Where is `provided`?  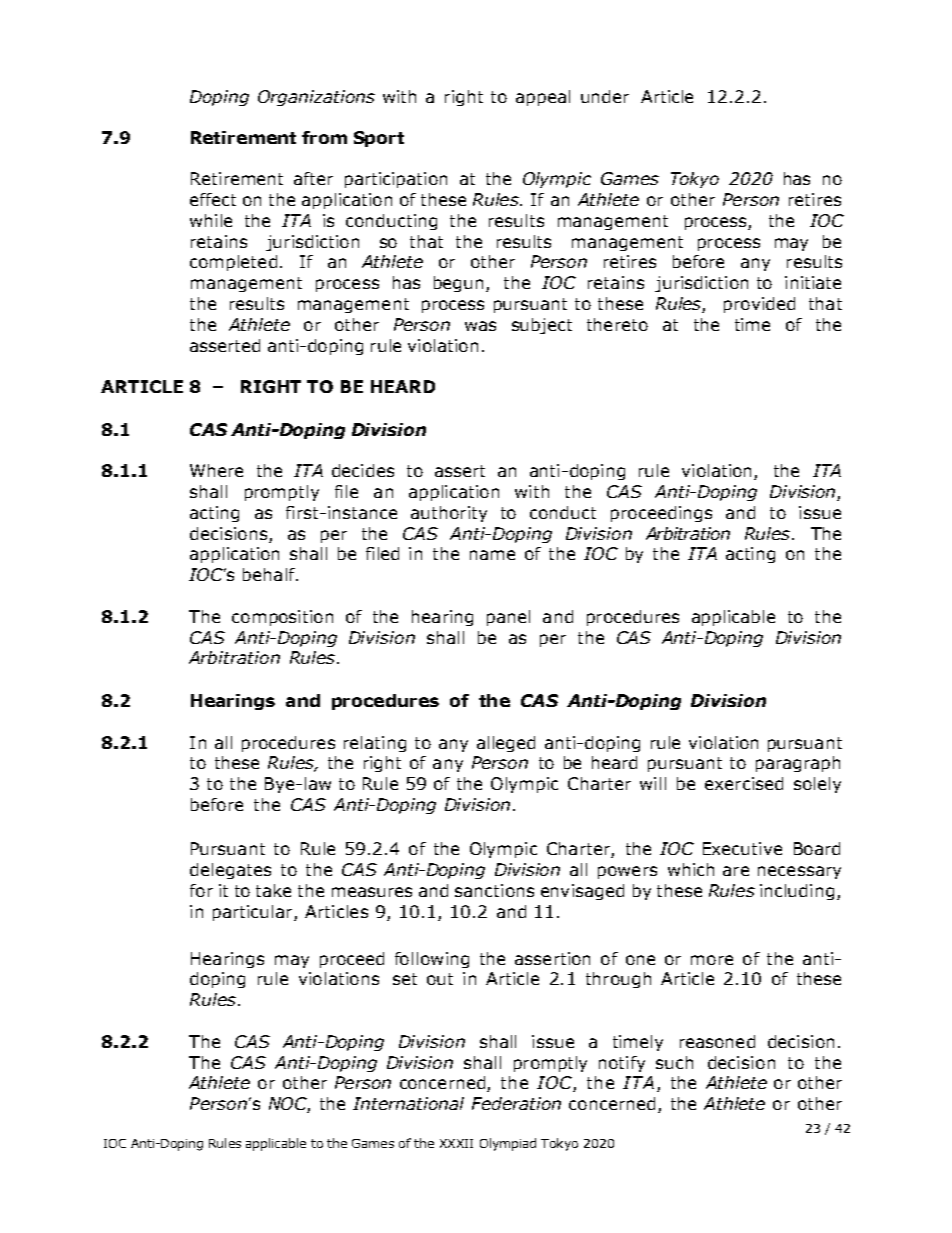 provided is located at coordinates (759, 305).
